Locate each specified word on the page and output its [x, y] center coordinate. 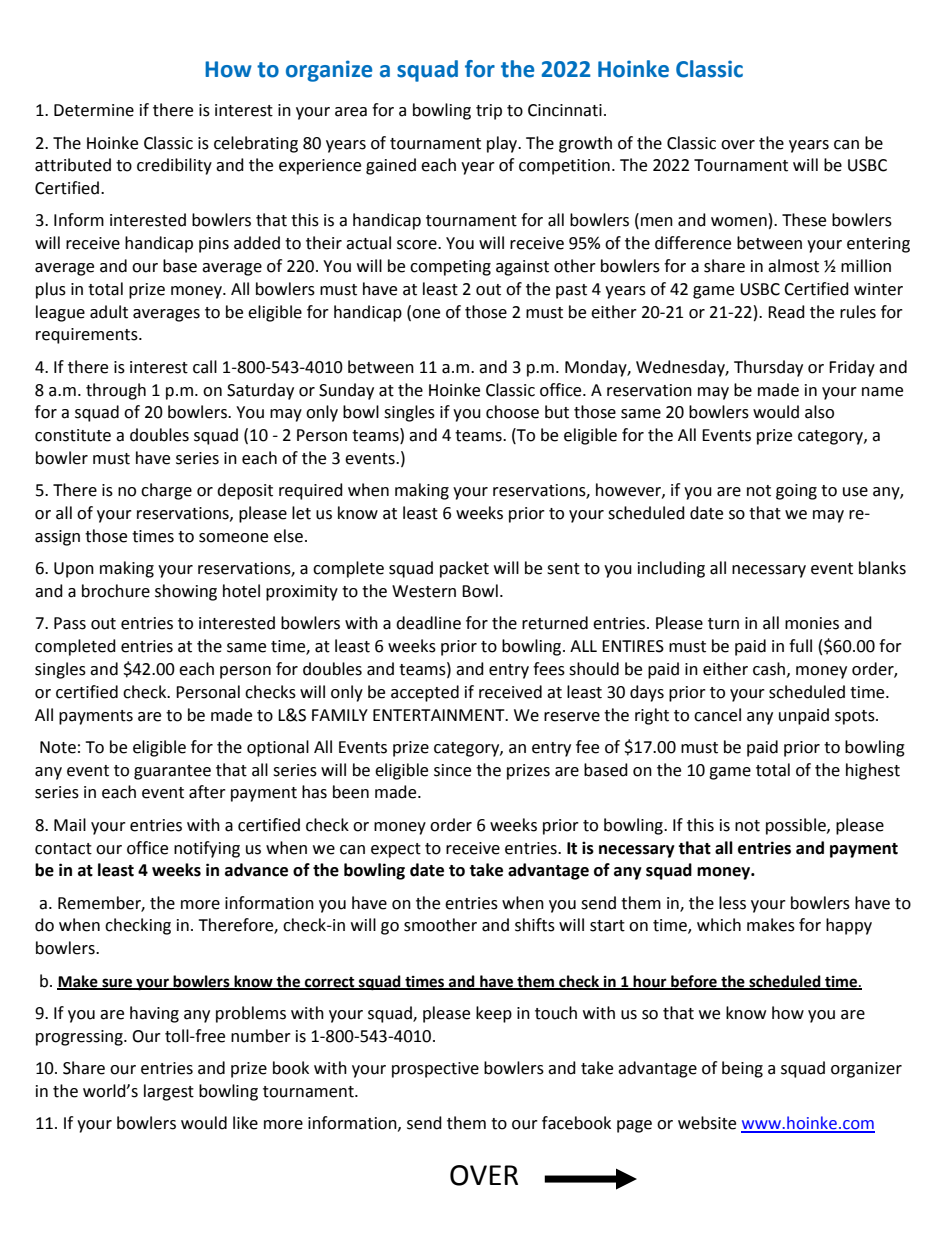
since [452, 770]
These [804, 220]
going [796, 492]
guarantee [172, 772]
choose [512, 412]
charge [166, 491]
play [503, 144]
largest [169, 1092]
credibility [174, 166]
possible [797, 826]
